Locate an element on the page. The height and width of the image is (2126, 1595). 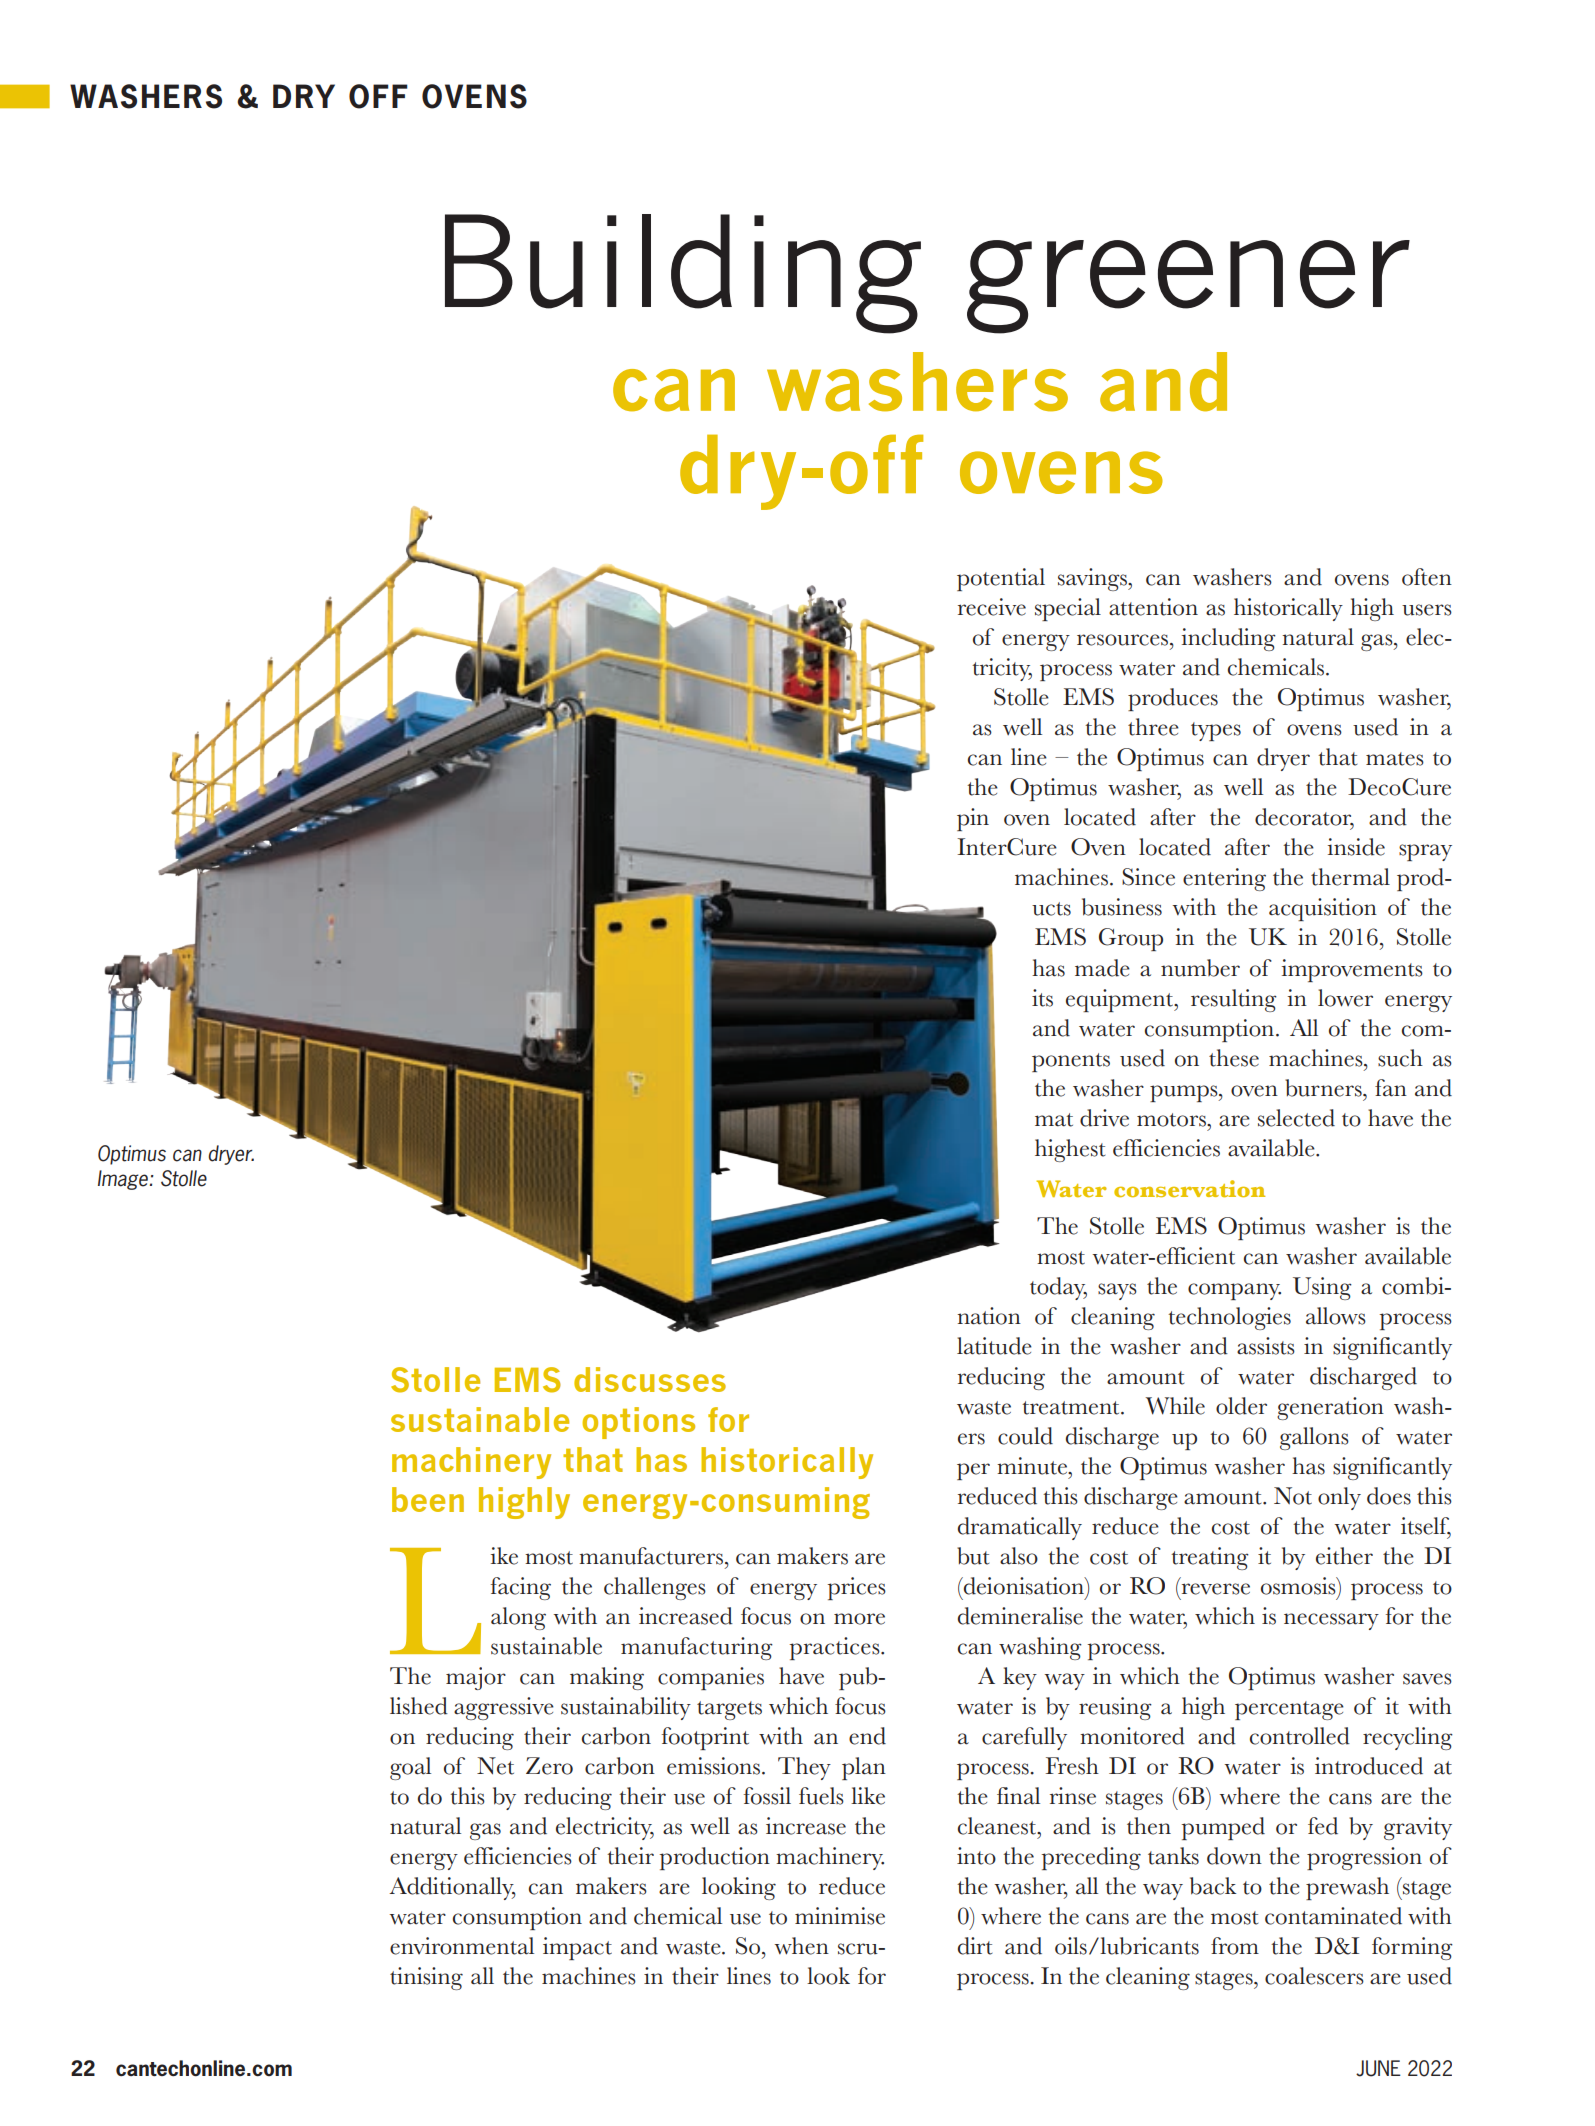
environmental is located at coordinates (462, 1946).
